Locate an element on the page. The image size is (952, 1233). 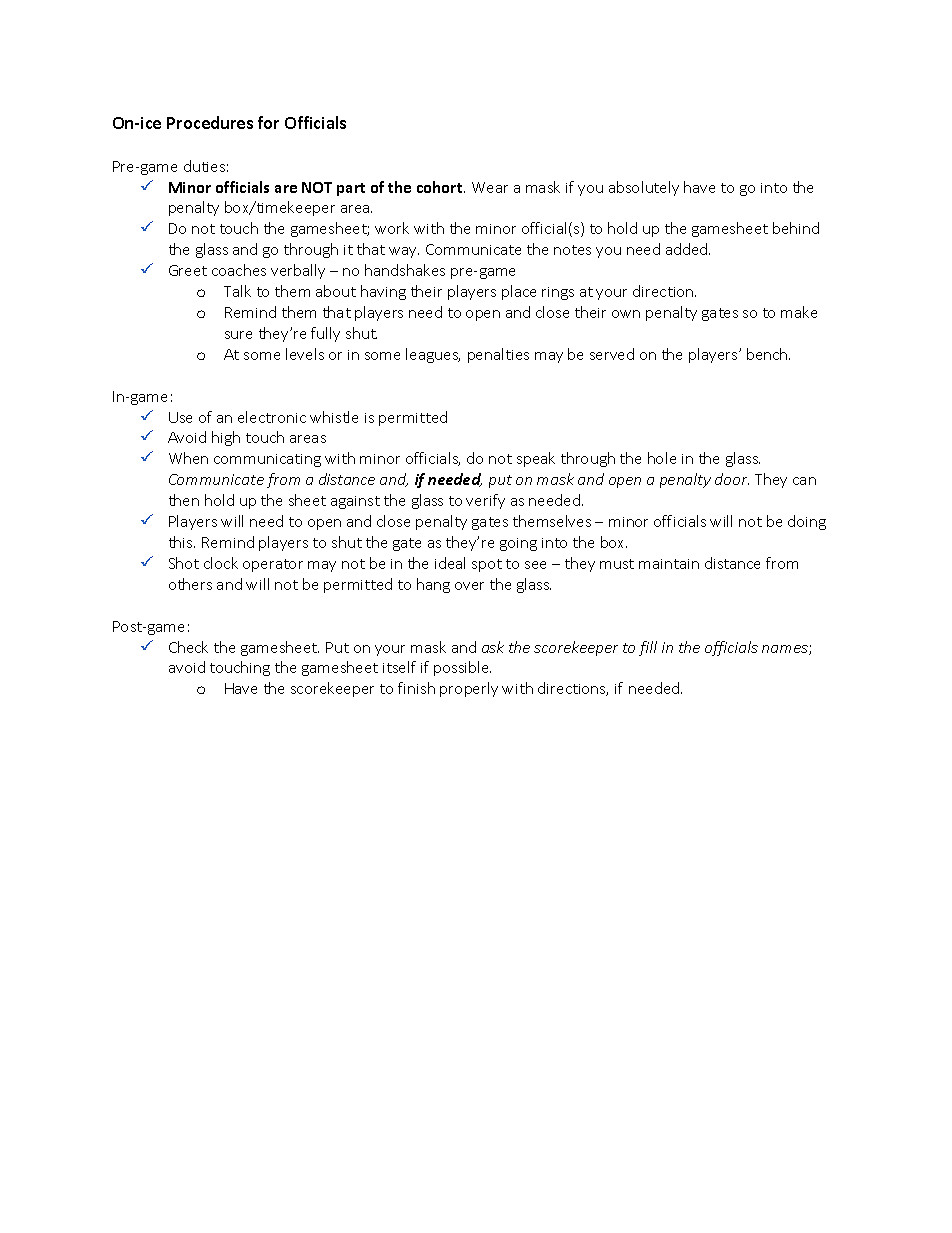
absolutely is located at coordinates (644, 188).
